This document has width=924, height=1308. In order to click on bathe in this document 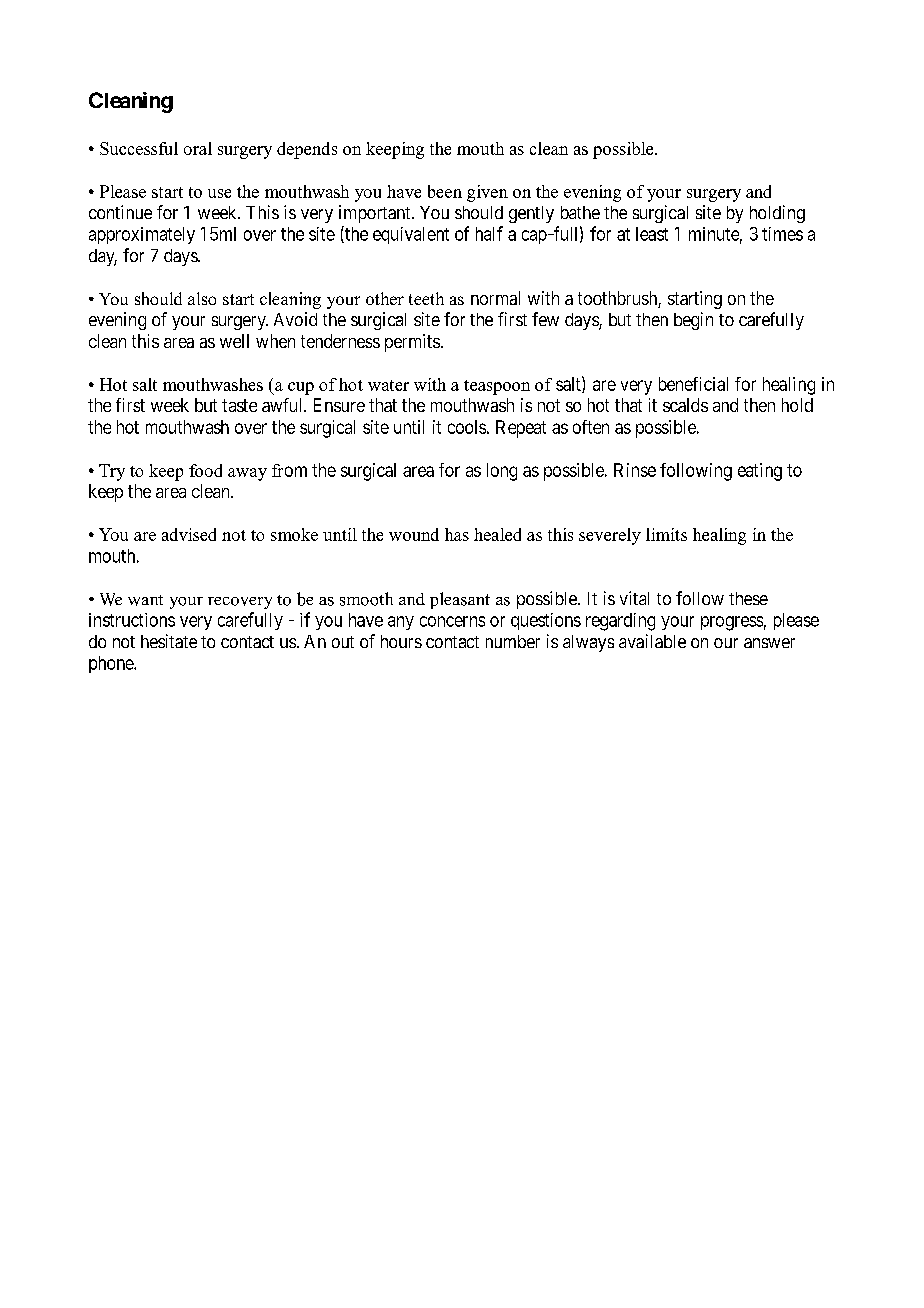, I will do `click(580, 212)`.
